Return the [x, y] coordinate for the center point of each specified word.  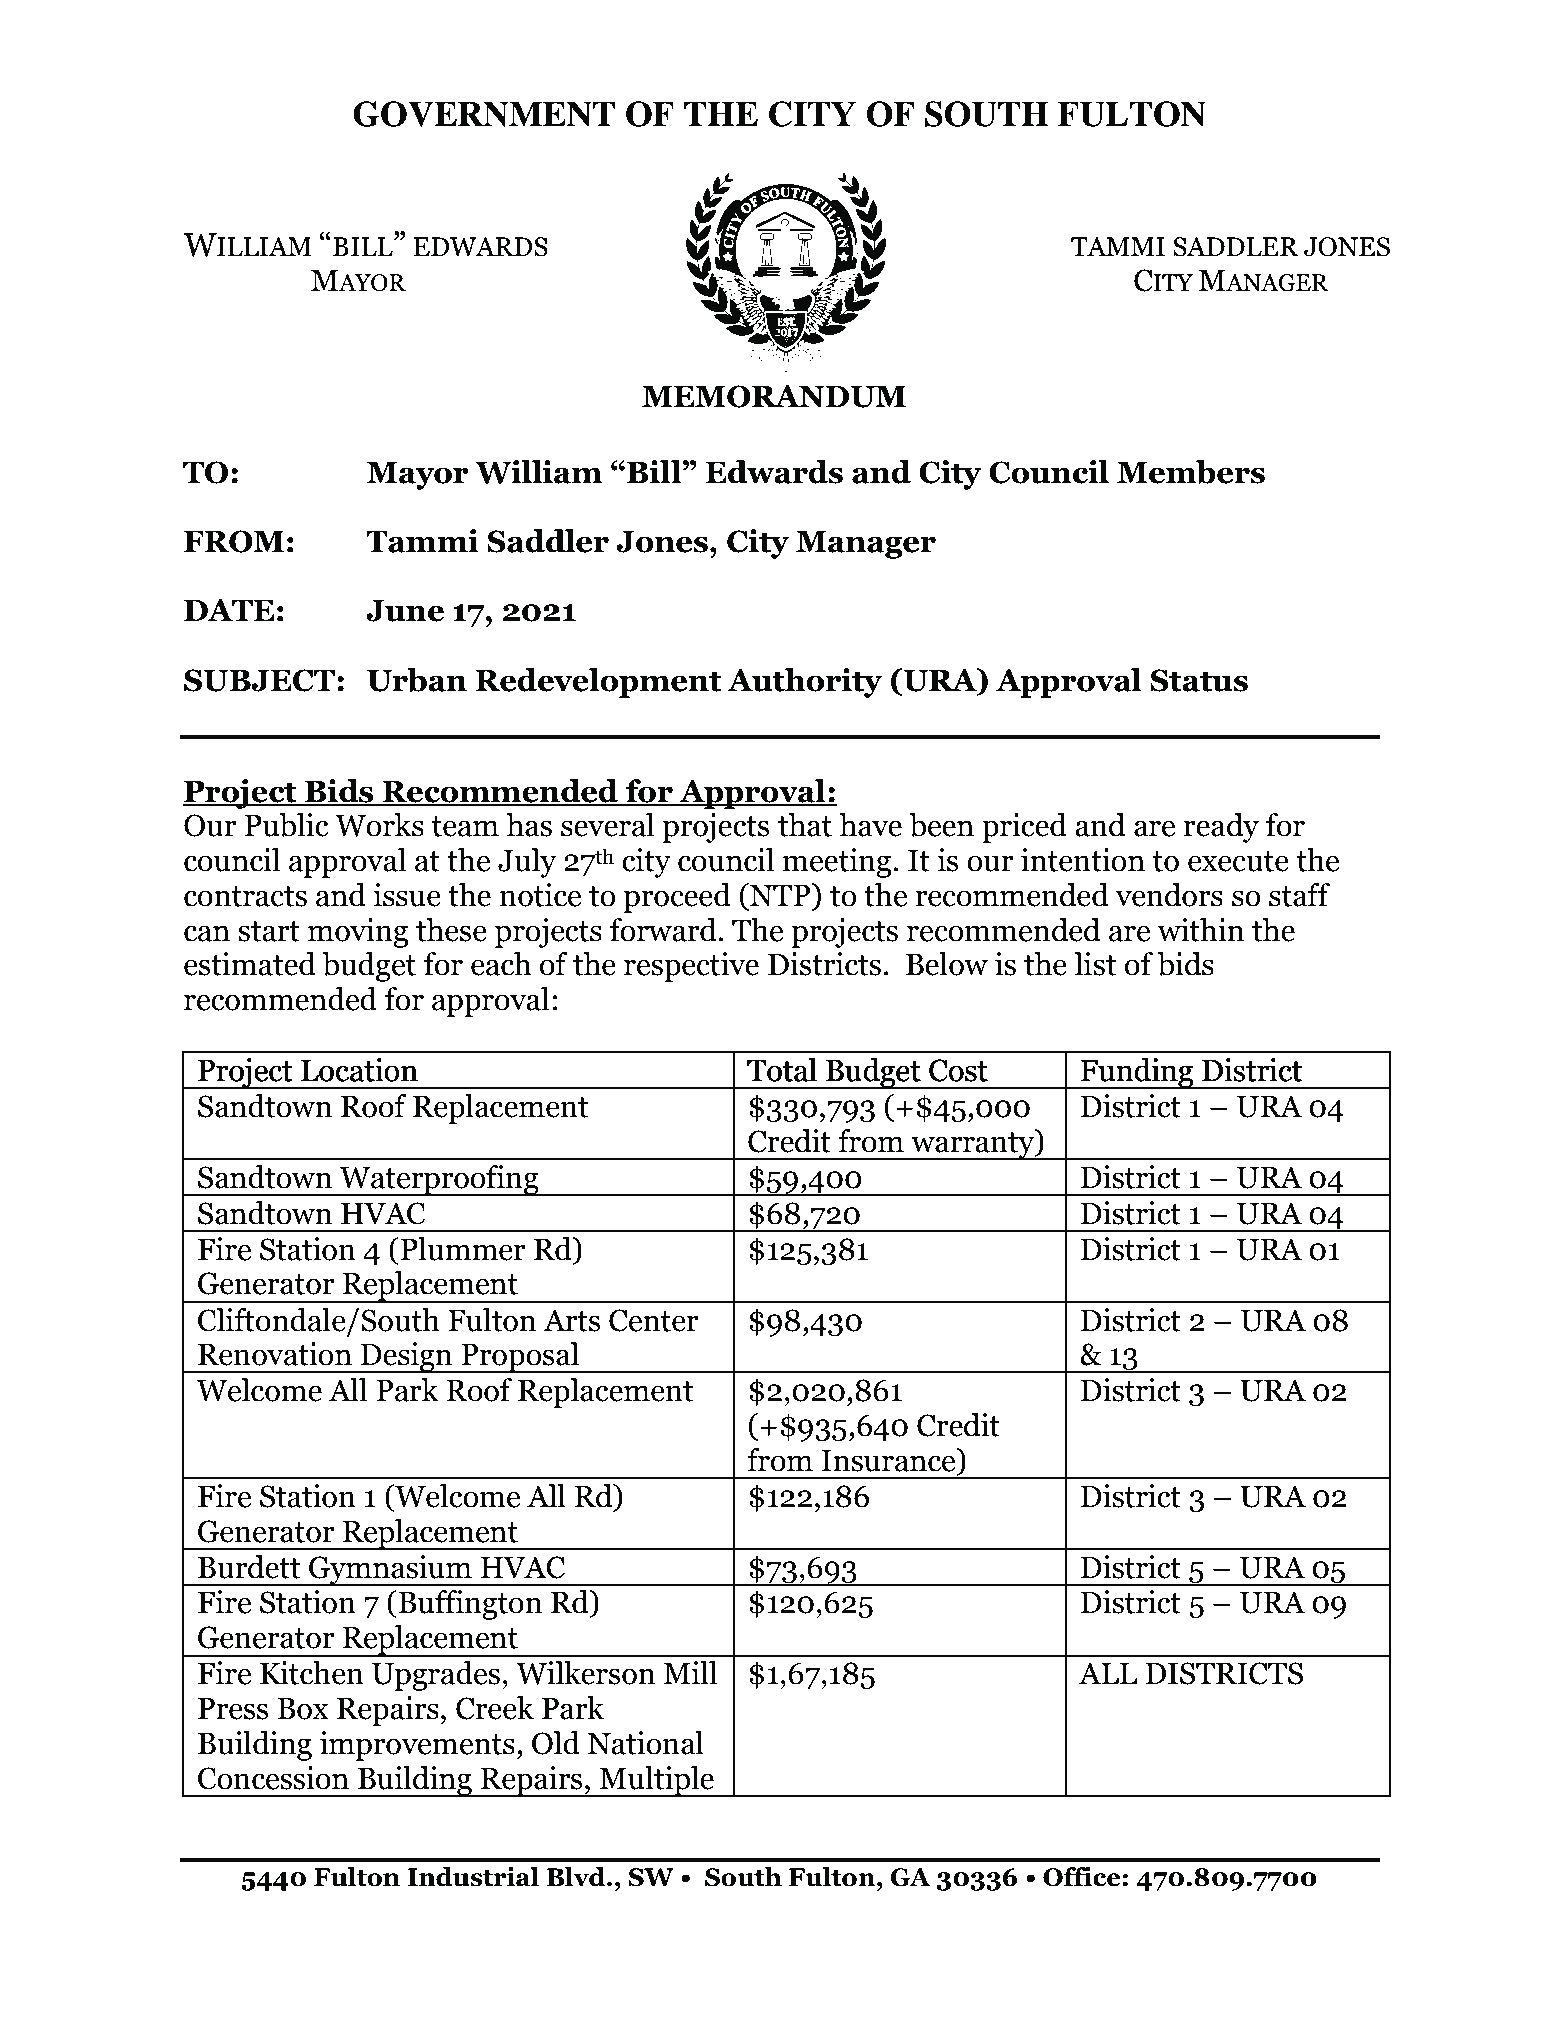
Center [654, 1320]
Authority [804, 683]
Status [1199, 680]
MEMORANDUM [774, 396]
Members [1191, 472]
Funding [1137, 1073]
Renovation [275, 1354]
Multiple [657, 1781]
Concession [273, 1778]
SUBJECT [259, 680]
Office [1082, 1877]
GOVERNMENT [484, 114]
